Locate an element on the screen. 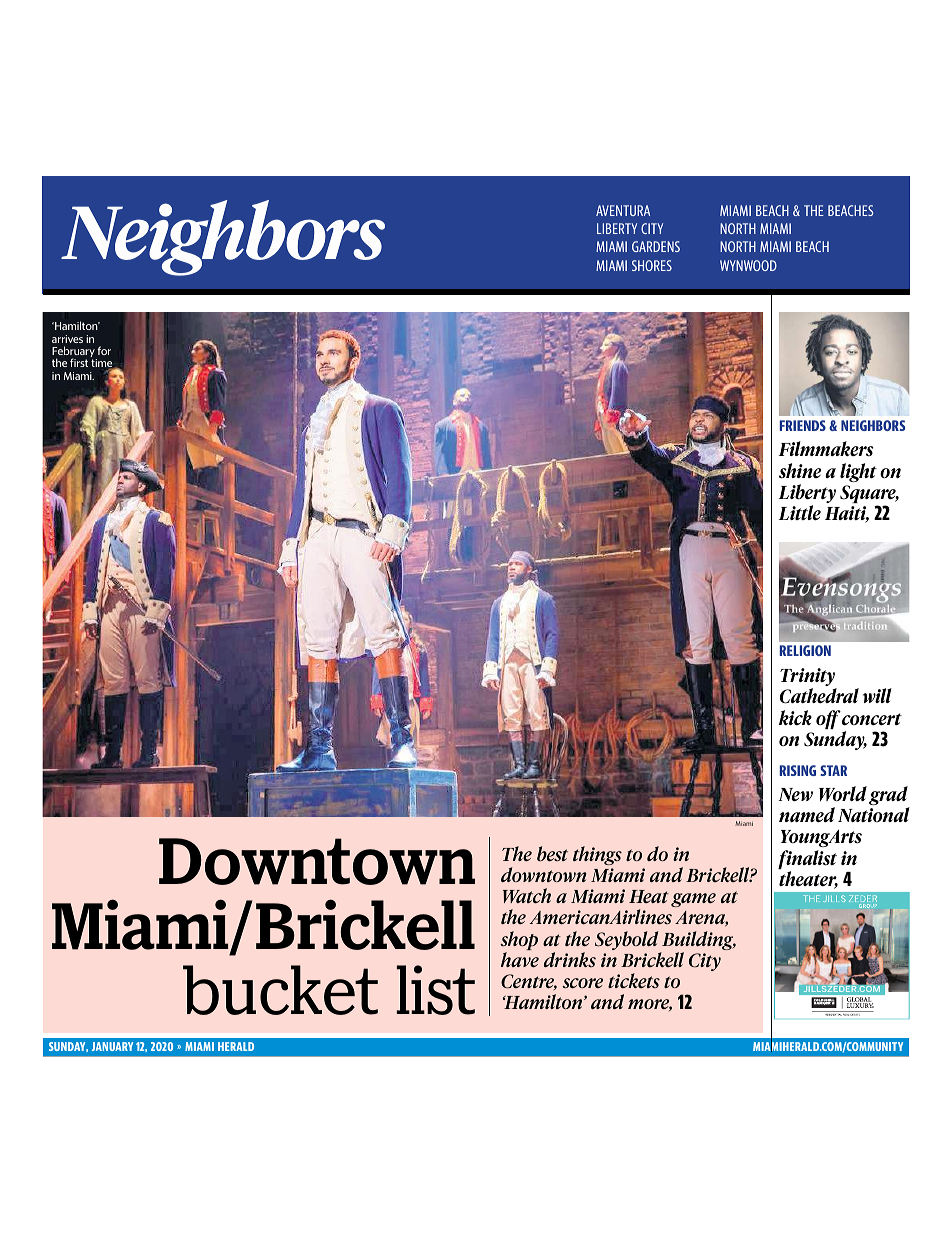  named is located at coordinates (807, 815).
